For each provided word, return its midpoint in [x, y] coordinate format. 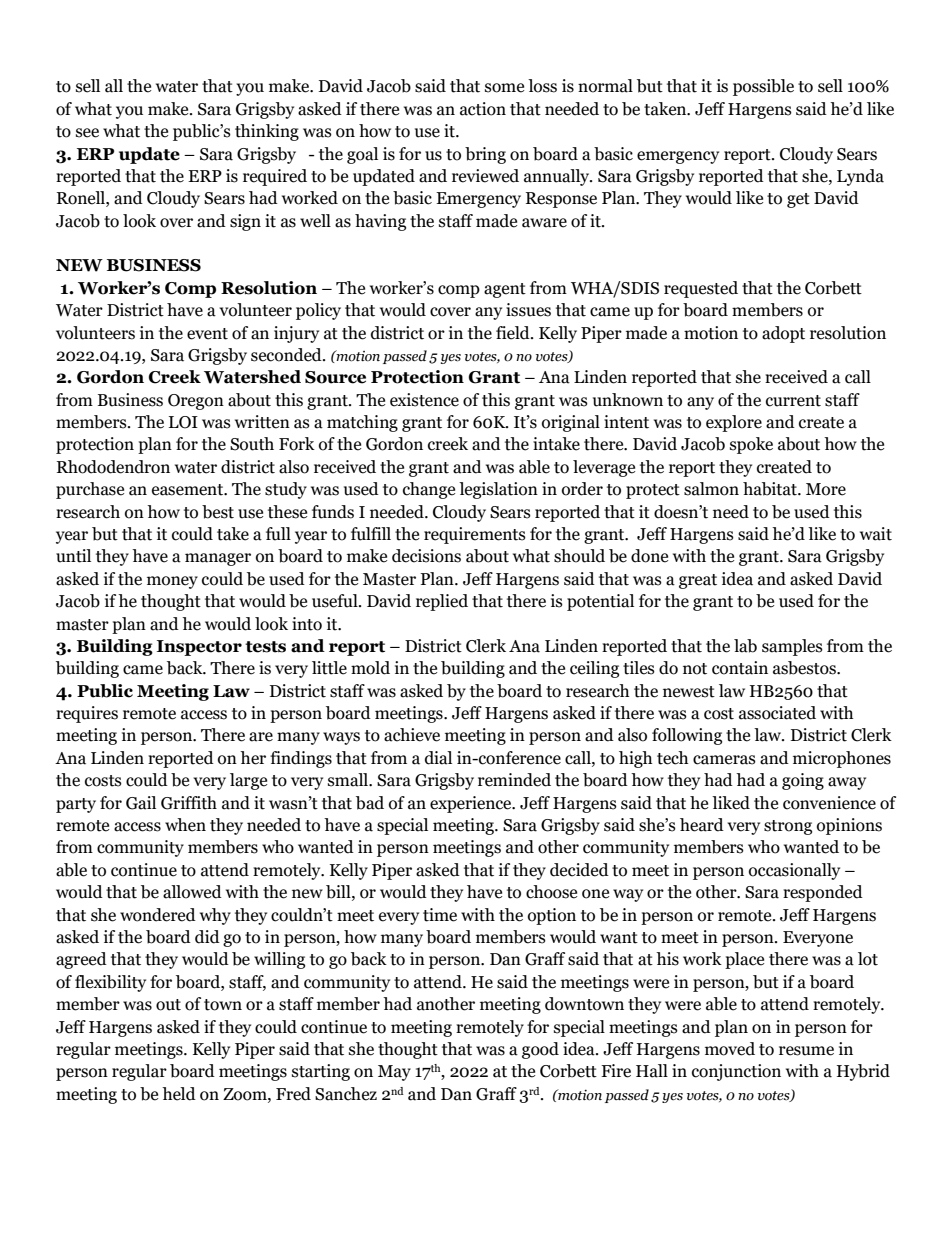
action [483, 109]
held [179, 1094]
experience [472, 804]
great [698, 581]
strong [788, 827]
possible [763, 87]
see [87, 133]
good [540, 1050]
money [172, 582]
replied [442, 602]
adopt [783, 334]
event [207, 334]
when [185, 825]
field [514, 333]
